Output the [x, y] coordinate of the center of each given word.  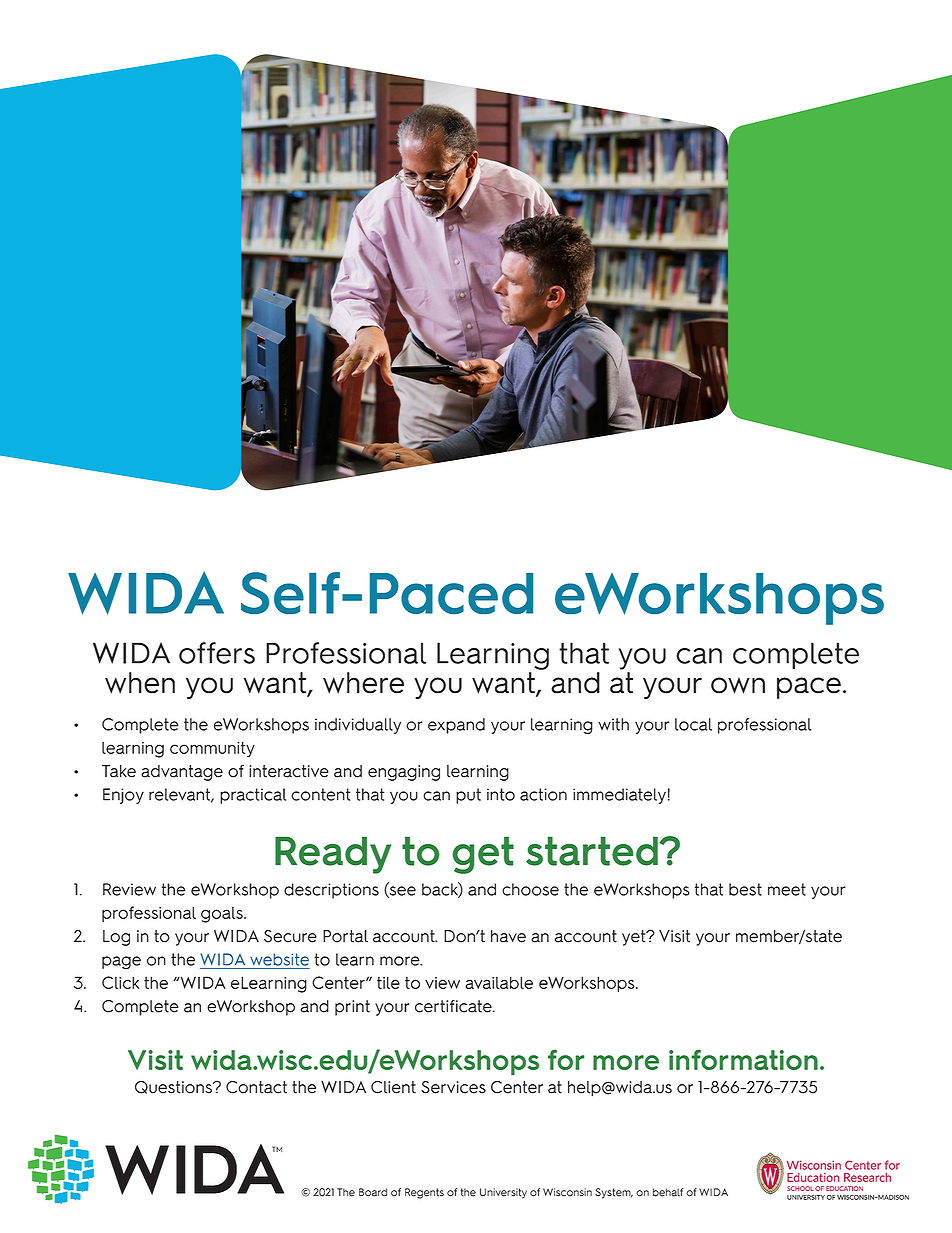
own [738, 685]
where [363, 683]
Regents [424, 1193]
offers [217, 653]
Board [373, 1192]
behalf [668, 1192]
